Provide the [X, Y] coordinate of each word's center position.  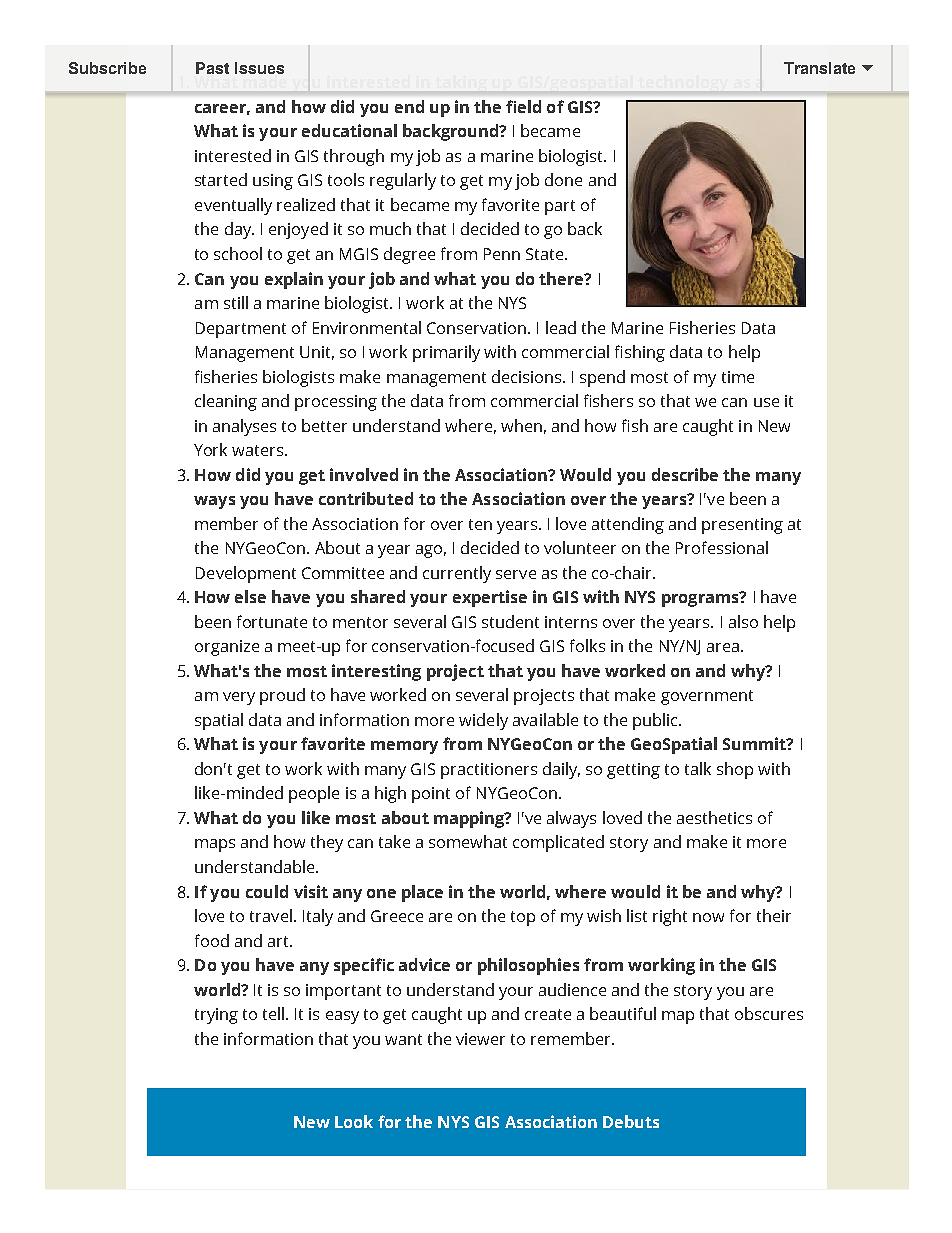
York [210, 449]
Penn [502, 254]
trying [216, 1016]
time [738, 377]
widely [483, 721]
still [236, 302]
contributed [366, 498]
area [723, 647]
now [708, 917]
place [422, 893]
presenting [742, 526]
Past [212, 68]
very [239, 698]
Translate [819, 68]
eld [529, 106]
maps [215, 845]
